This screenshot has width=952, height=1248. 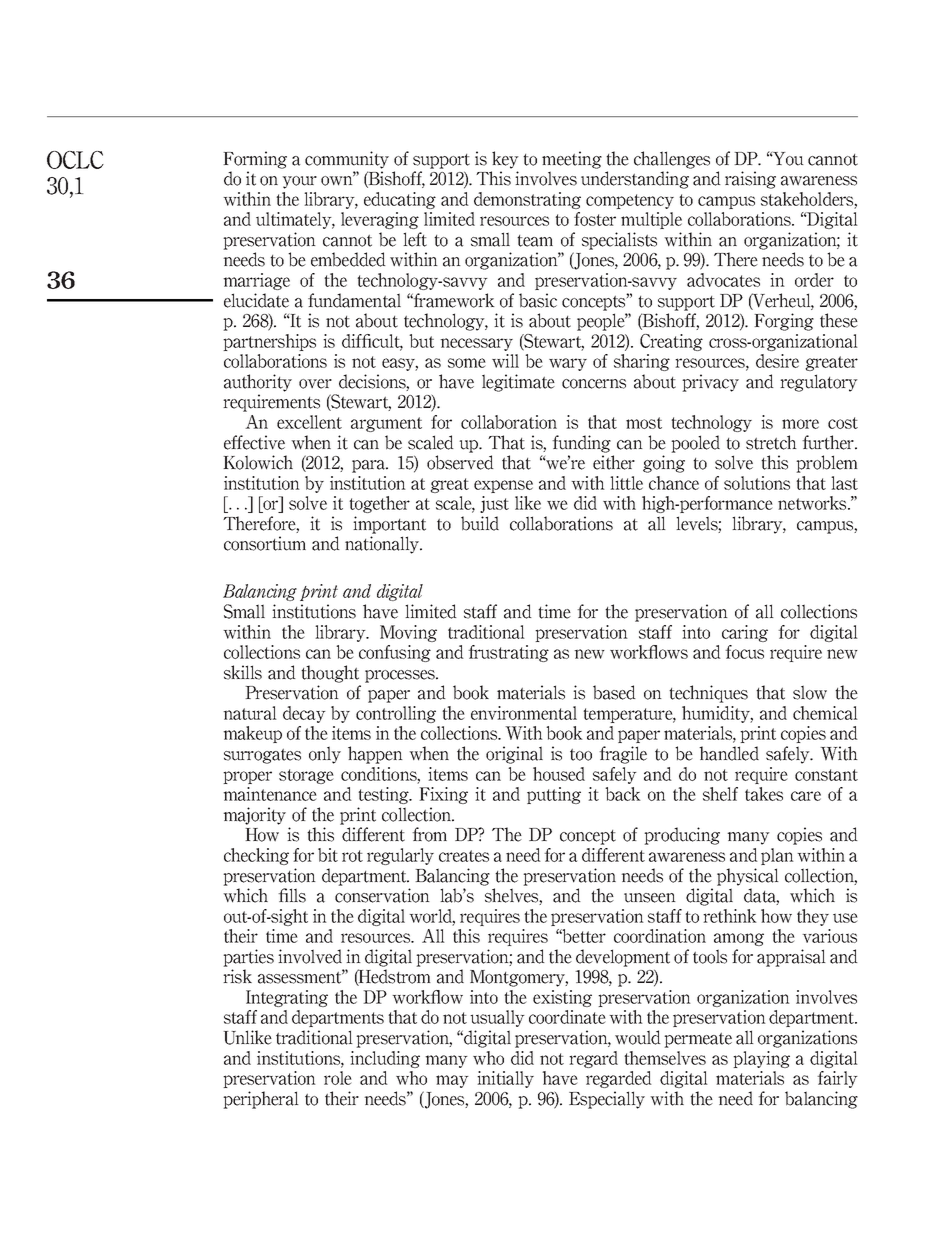 What do you see at coordinates (265, 543) in the screenshot?
I see `consortium` at bounding box center [265, 543].
